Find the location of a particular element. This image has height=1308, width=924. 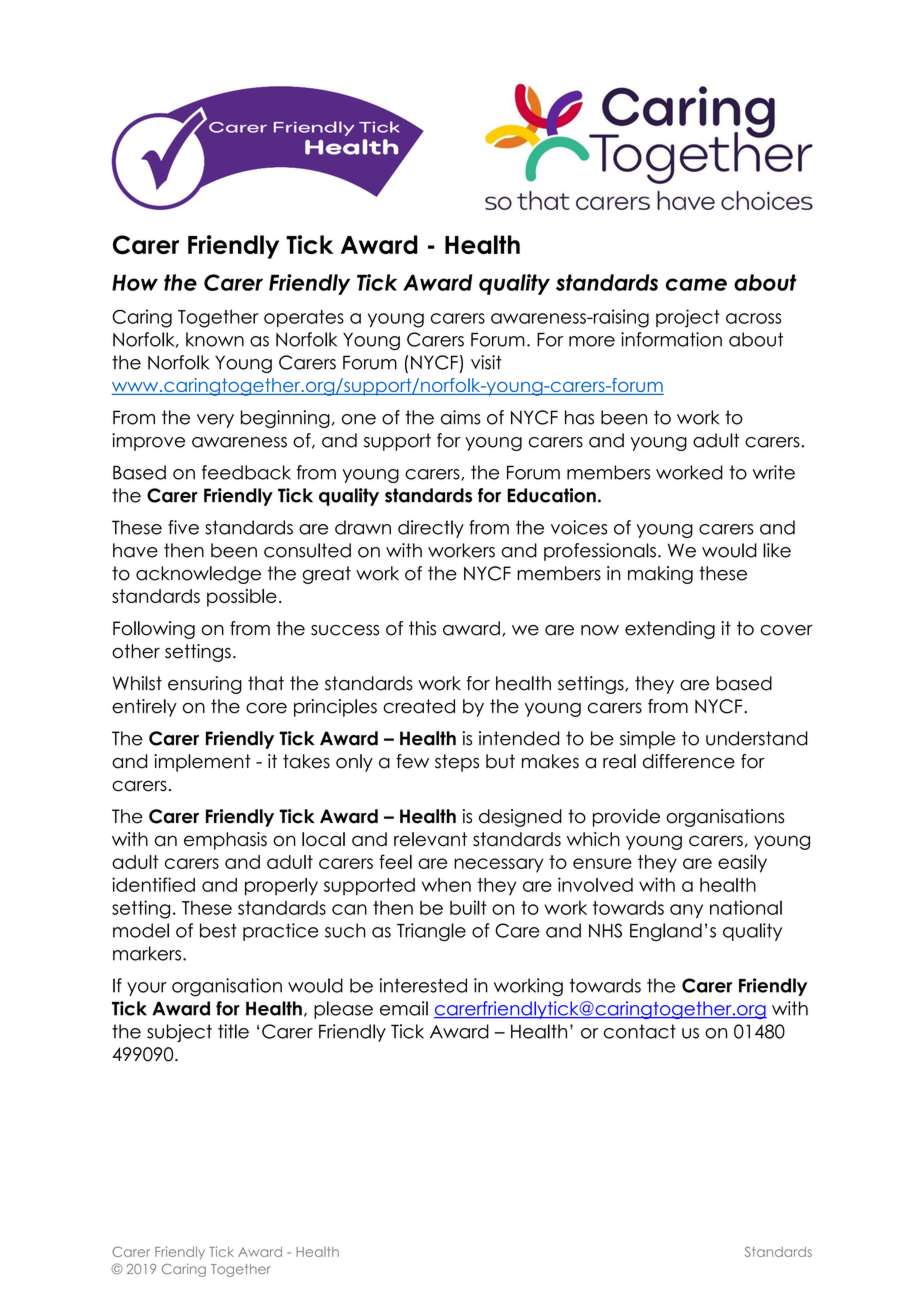

known is located at coordinates (215, 339).
